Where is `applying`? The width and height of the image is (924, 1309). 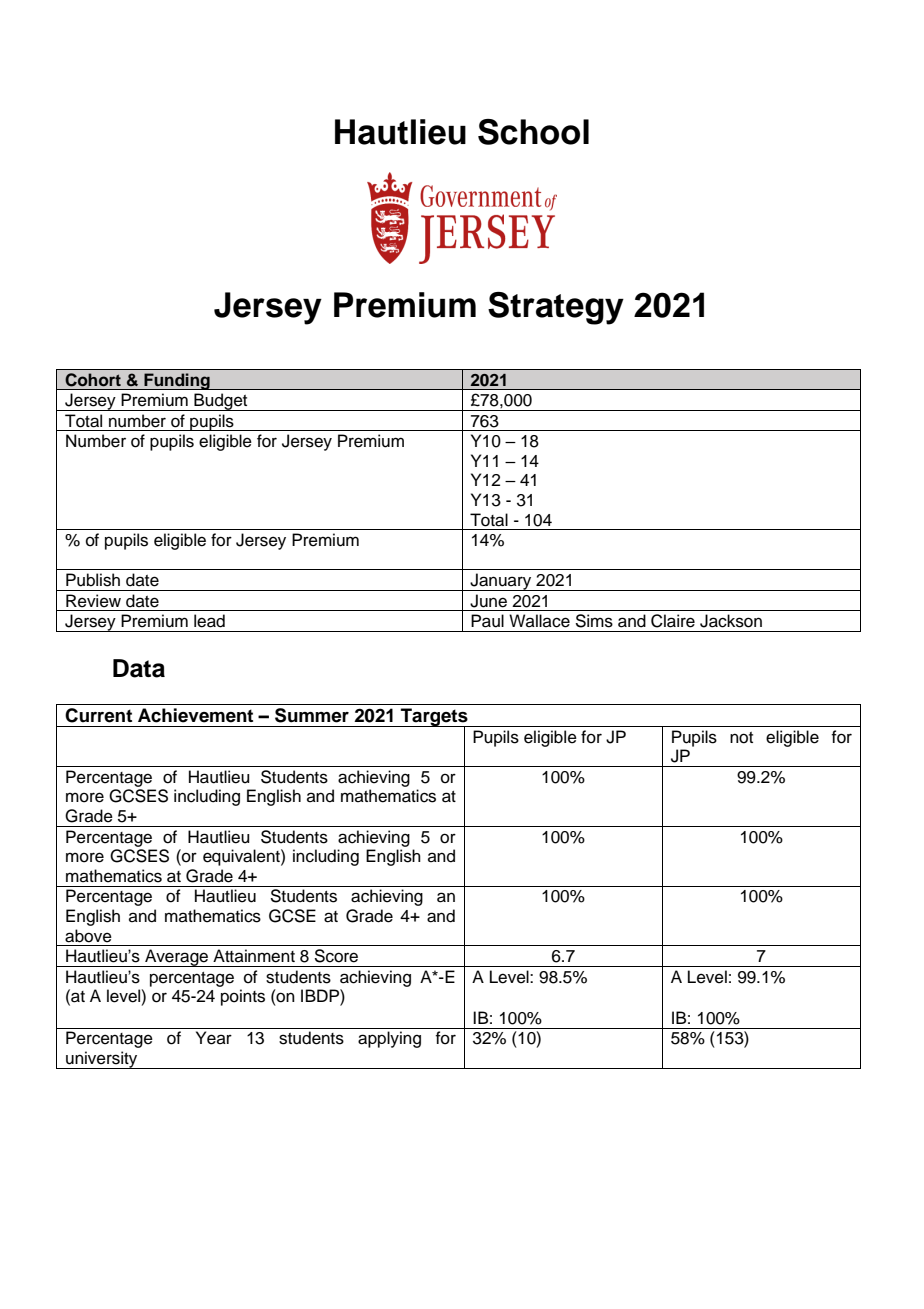
applying is located at coordinates (389, 1039).
